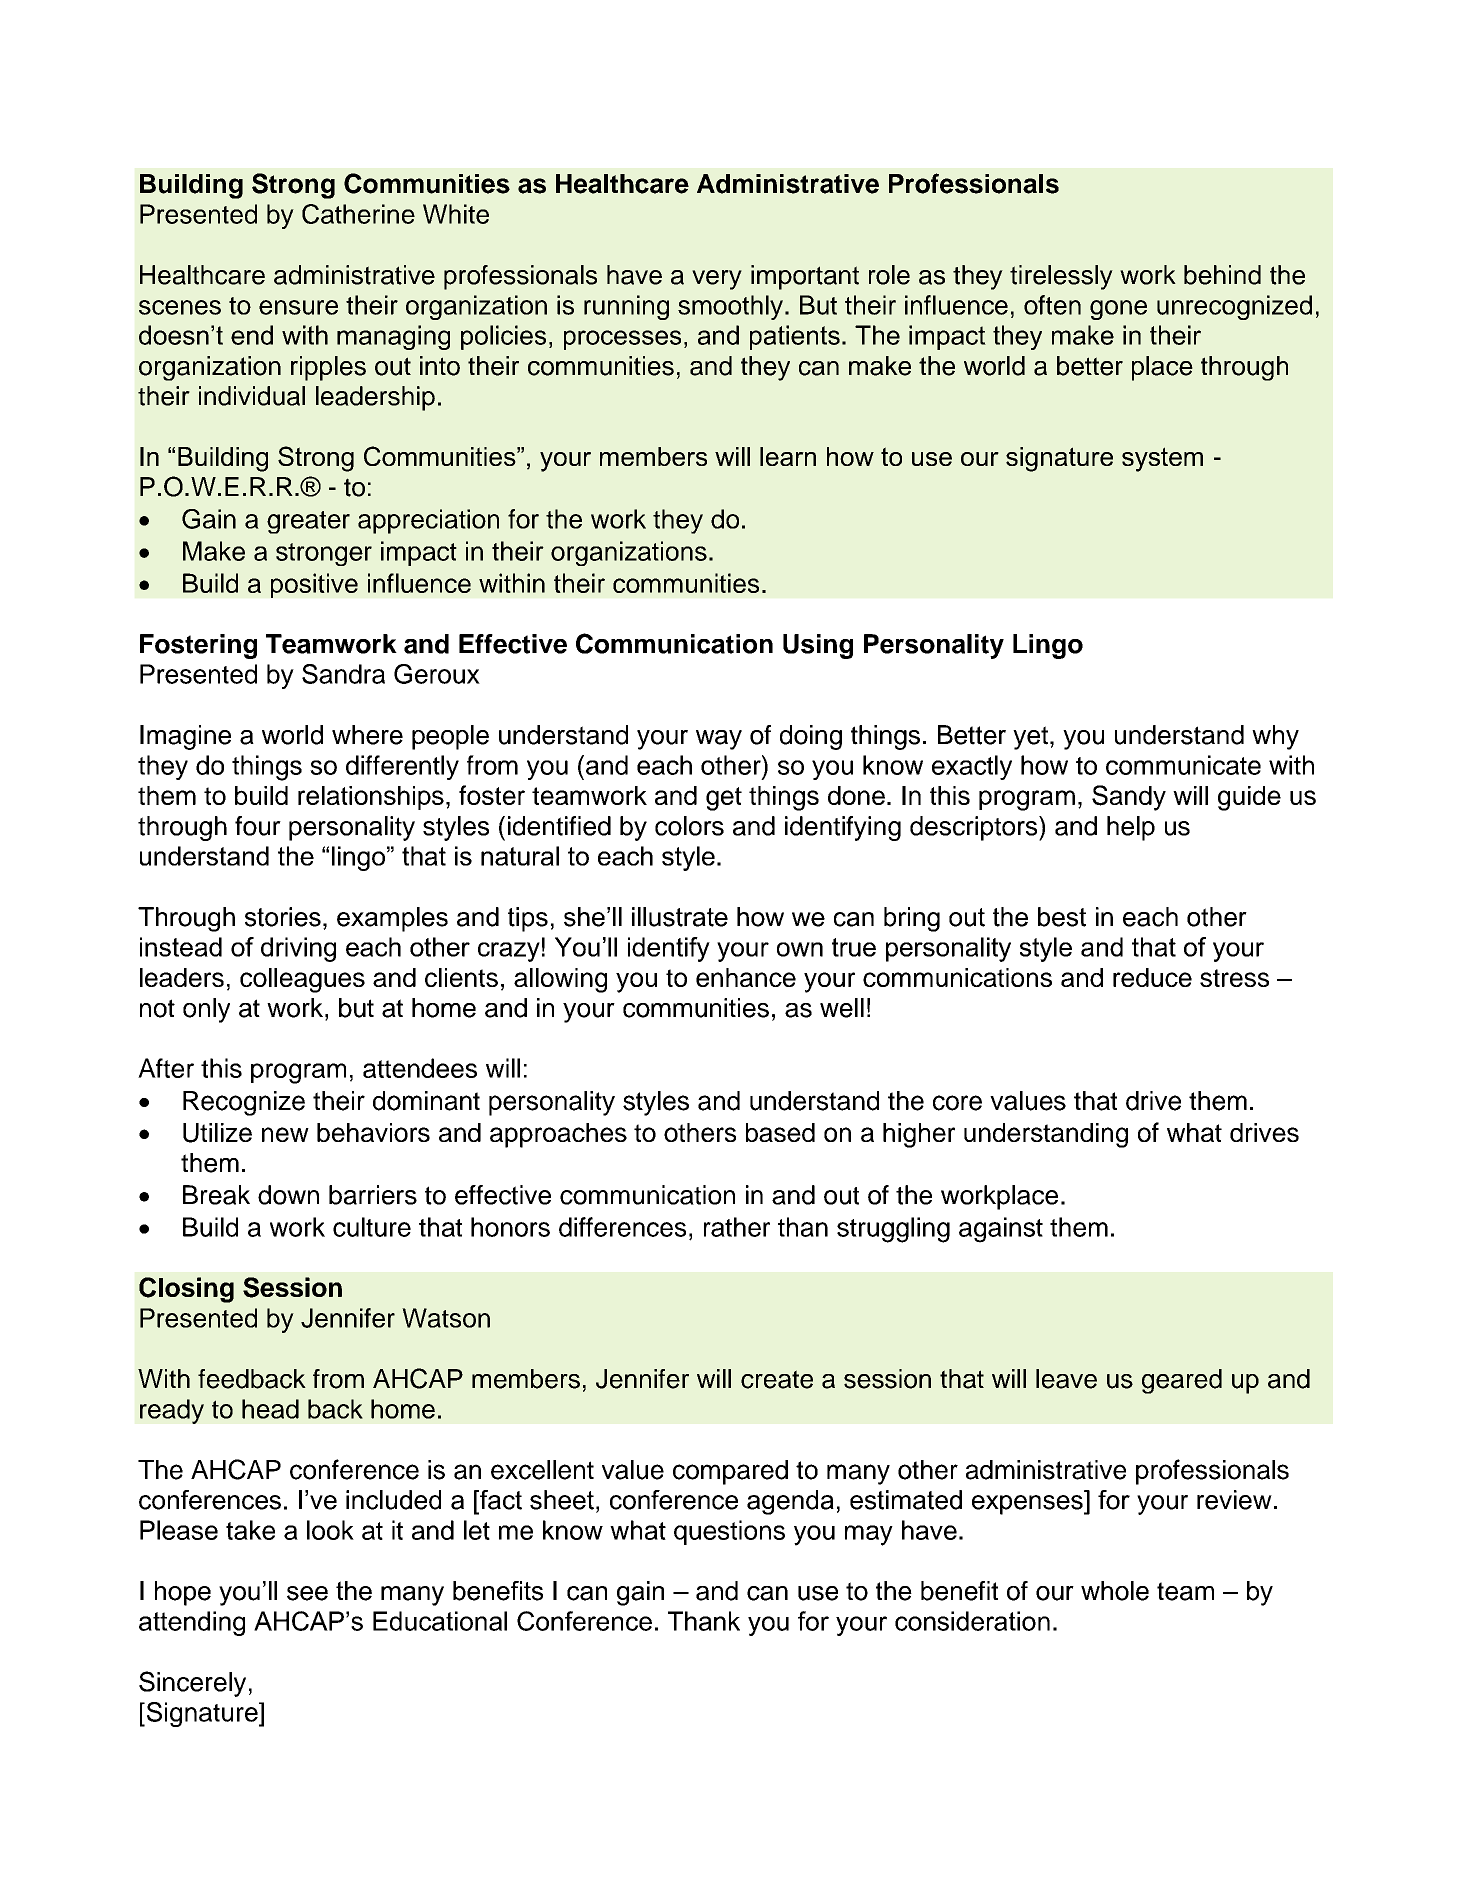  Describe the element at coordinates (1129, 798) in the document. I see `Sandy` at that location.
